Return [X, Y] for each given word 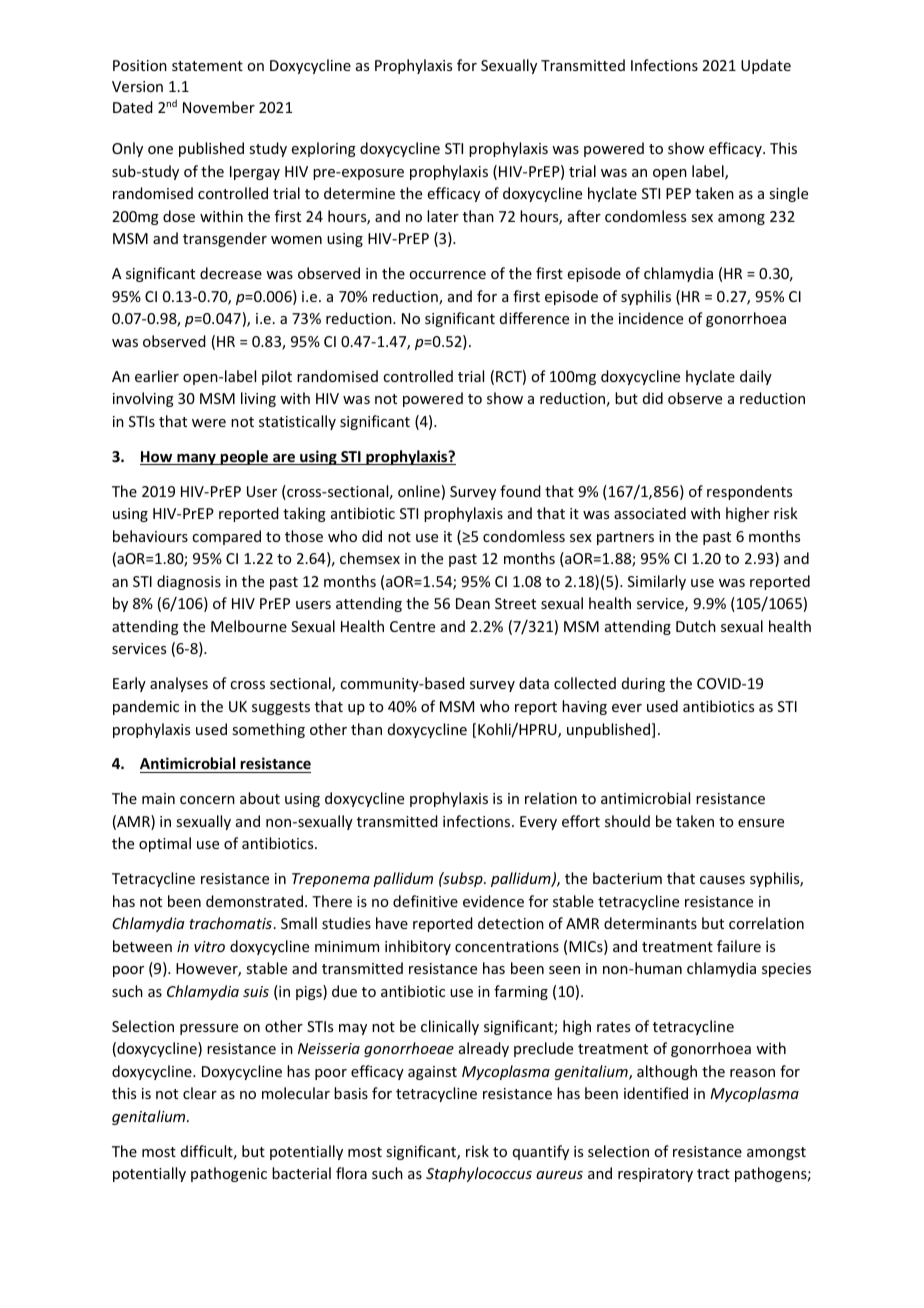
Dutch [696, 626]
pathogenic [229, 1174]
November [219, 107]
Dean [473, 603]
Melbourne [249, 626]
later [443, 216]
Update [766, 66]
